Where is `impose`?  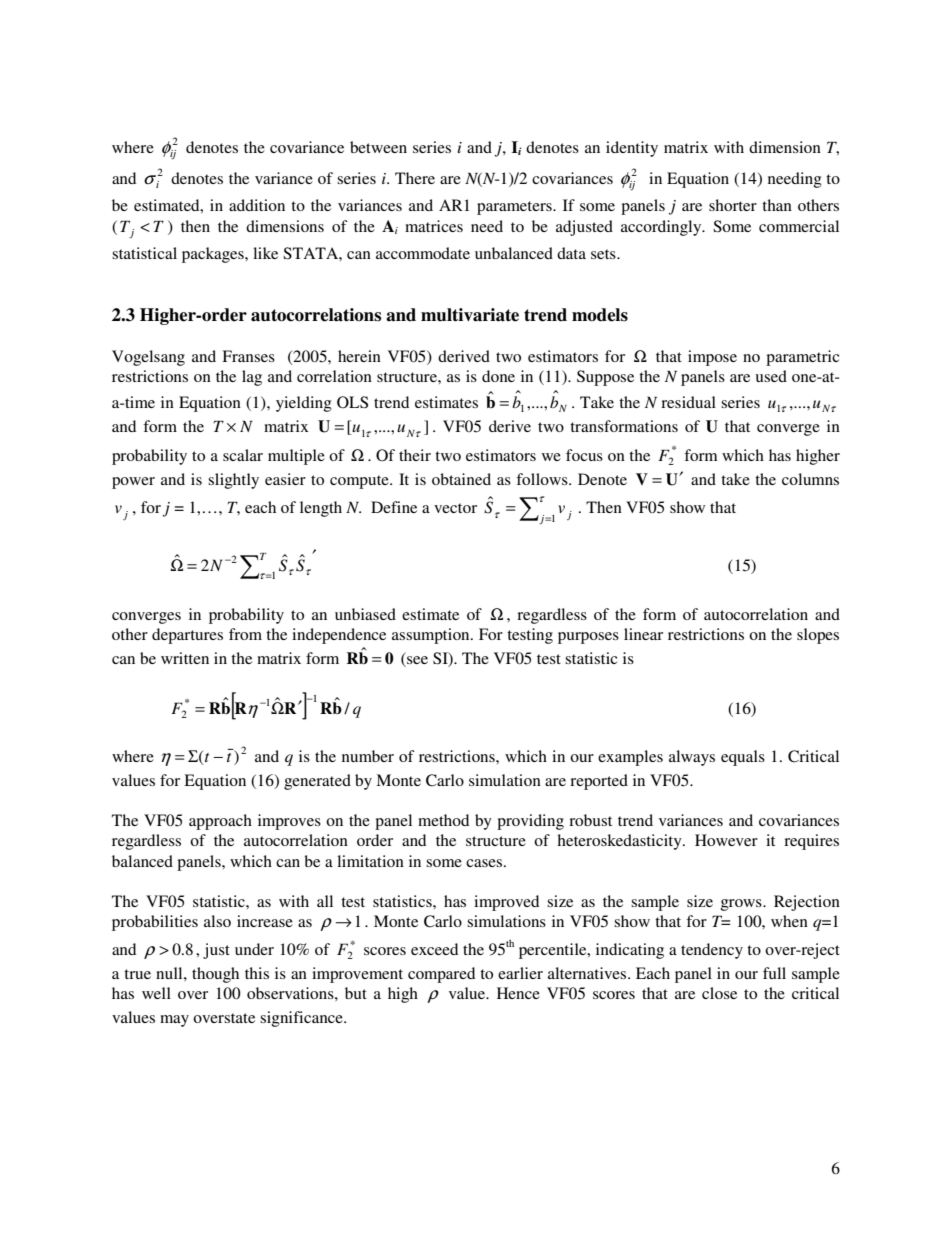
impose is located at coordinates (712, 358).
